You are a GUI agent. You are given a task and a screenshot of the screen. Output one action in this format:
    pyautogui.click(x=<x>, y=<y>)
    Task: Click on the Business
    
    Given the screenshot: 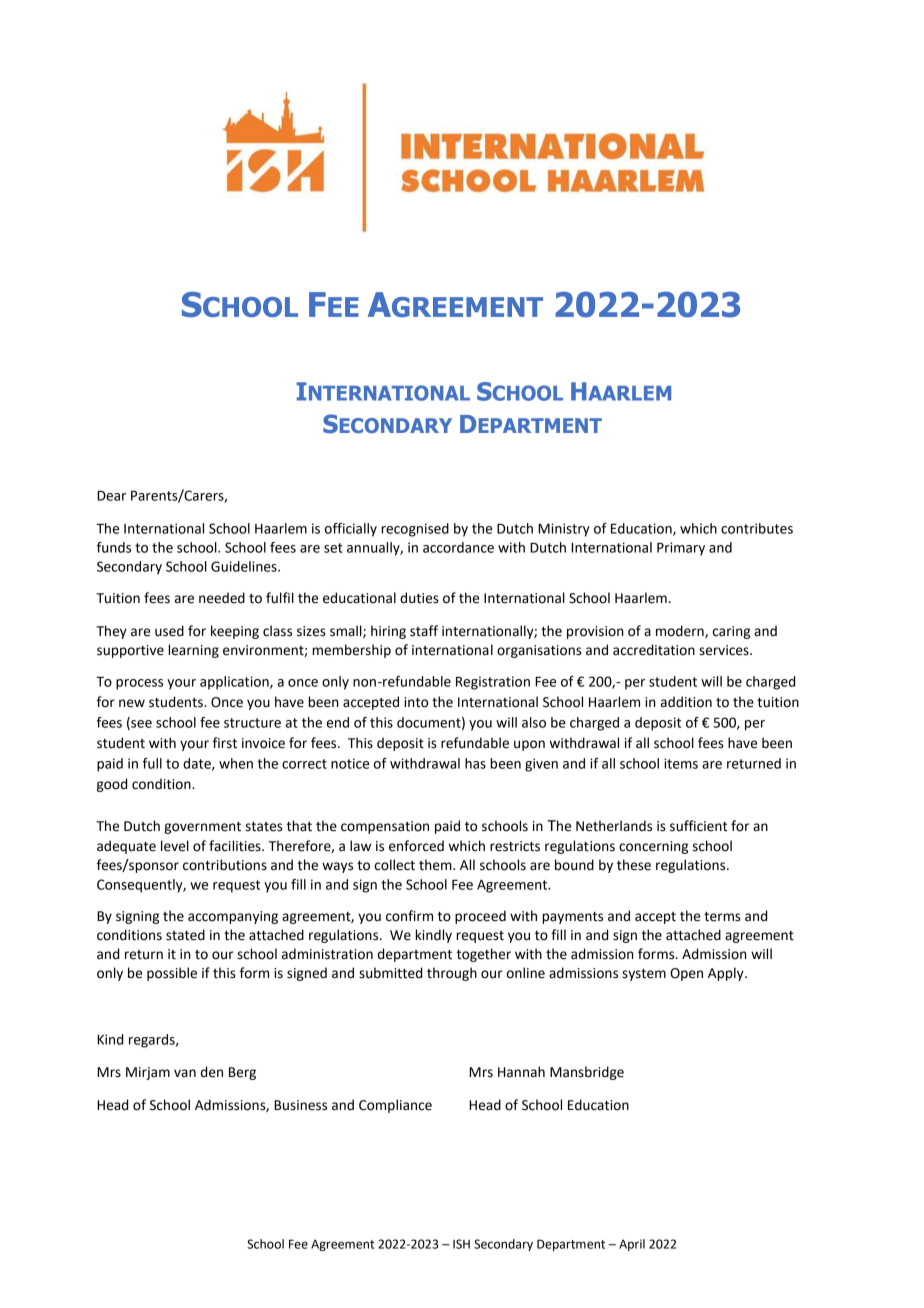 What is the action you would take?
    pyautogui.click(x=300, y=1105)
